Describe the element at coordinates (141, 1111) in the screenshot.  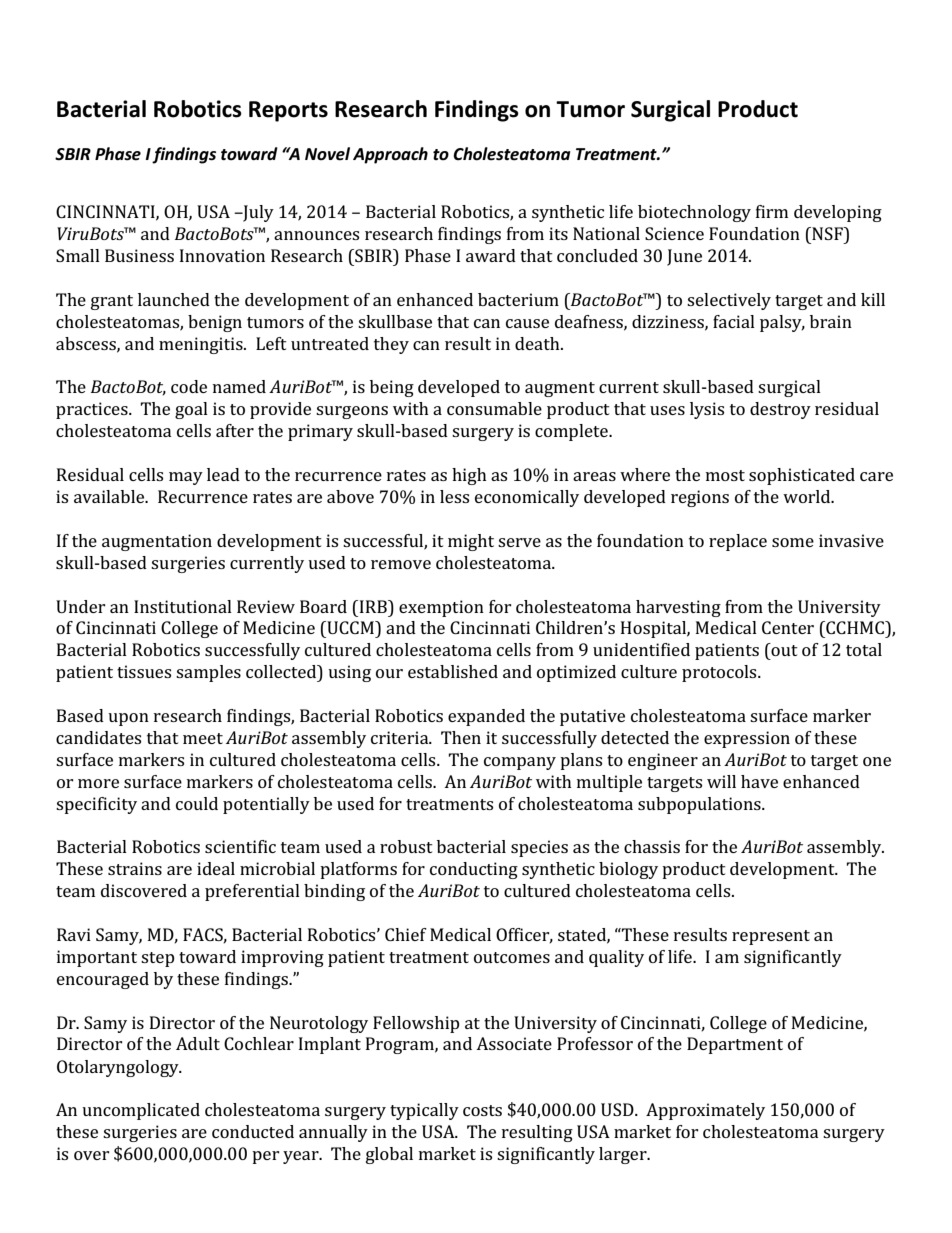
I see `uncomplicated` at that location.
